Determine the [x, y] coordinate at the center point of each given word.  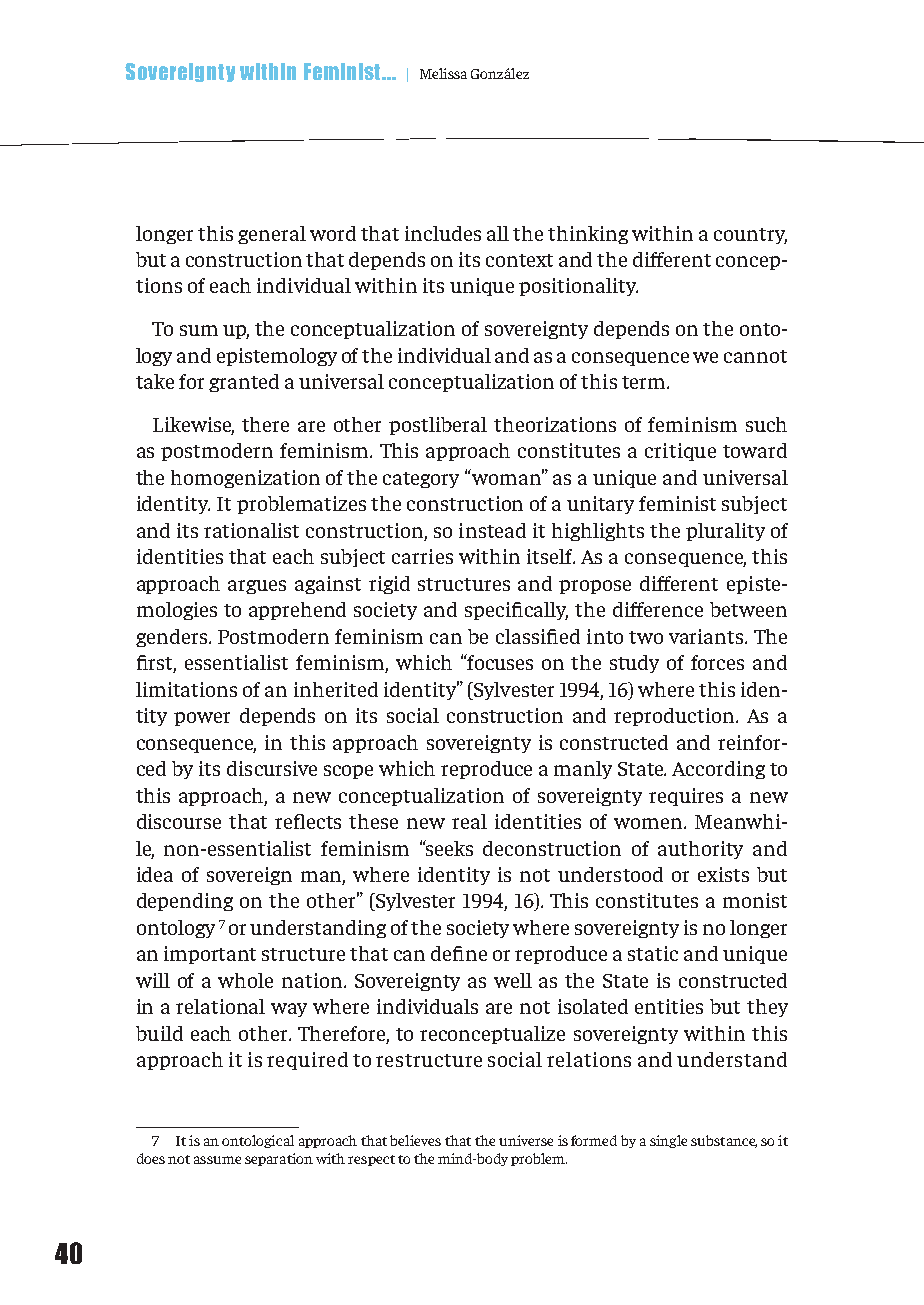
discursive [272, 768]
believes [415, 1140]
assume [217, 1160]
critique [680, 452]
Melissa [443, 73]
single [668, 1141]
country [750, 236]
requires [686, 797]
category [421, 480]
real [469, 821]
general [272, 235]
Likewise [193, 426]
